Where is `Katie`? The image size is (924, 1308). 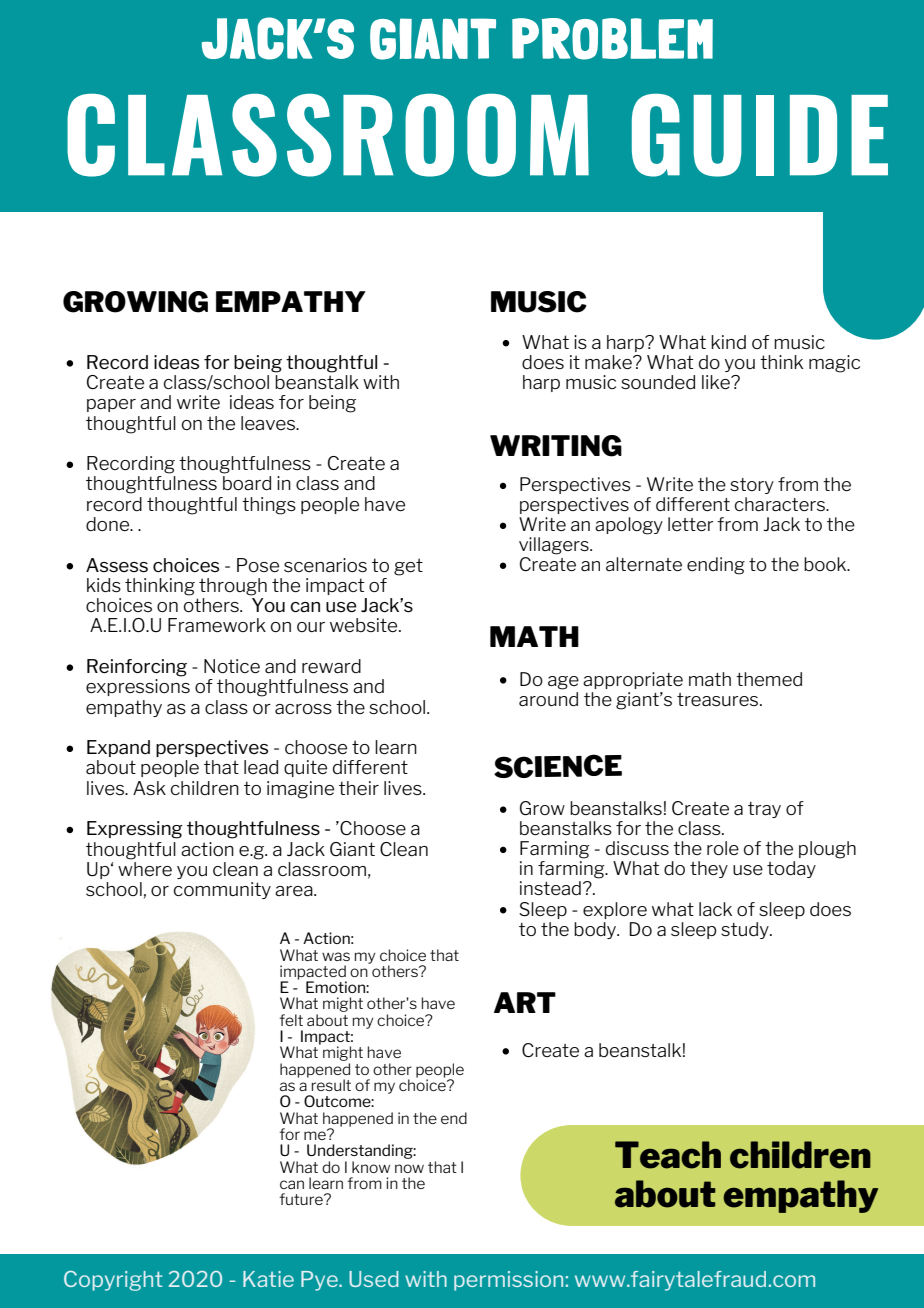
Katie is located at coordinates (268, 1279).
